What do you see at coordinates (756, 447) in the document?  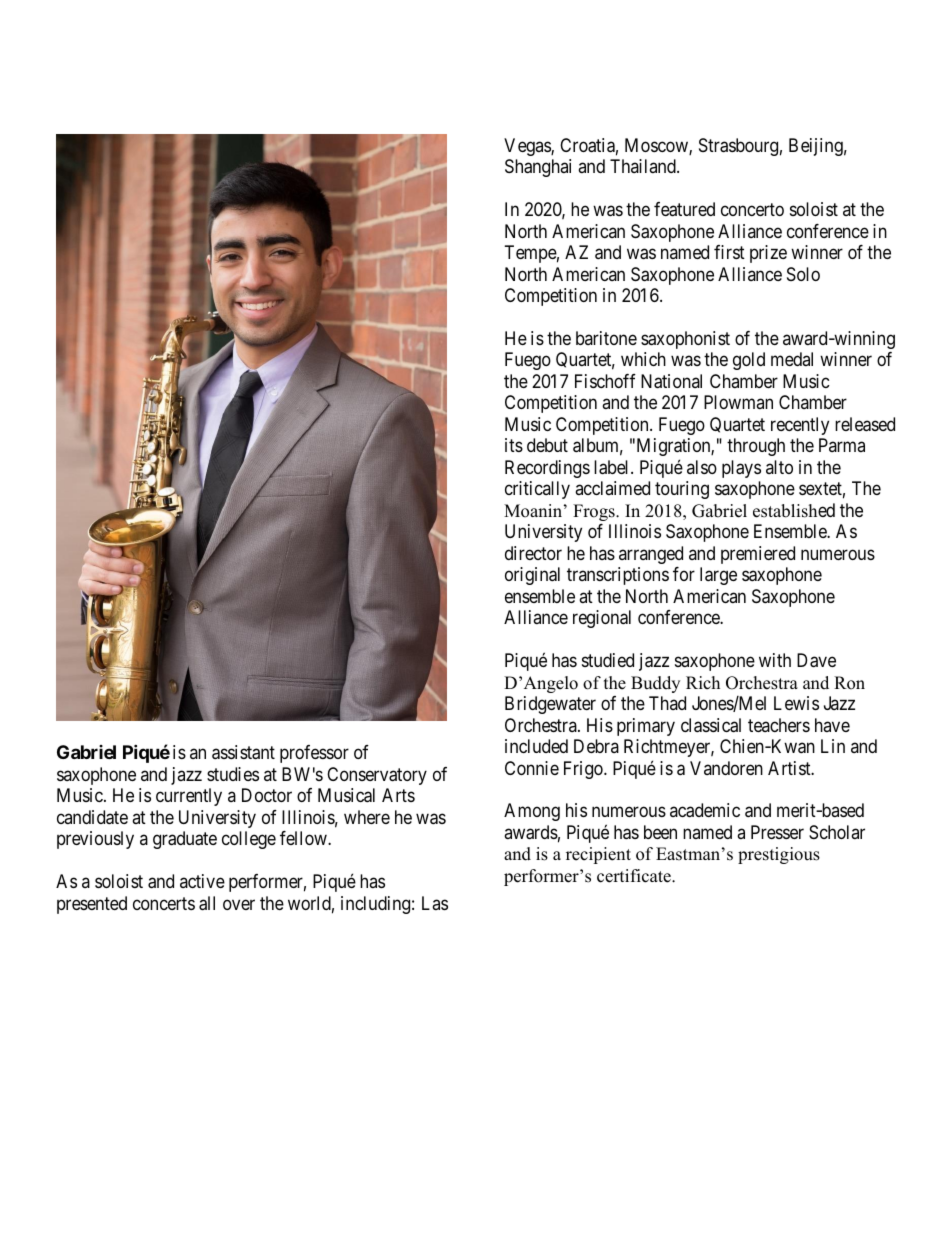 I see `through` at bounding box center [756, 447].
